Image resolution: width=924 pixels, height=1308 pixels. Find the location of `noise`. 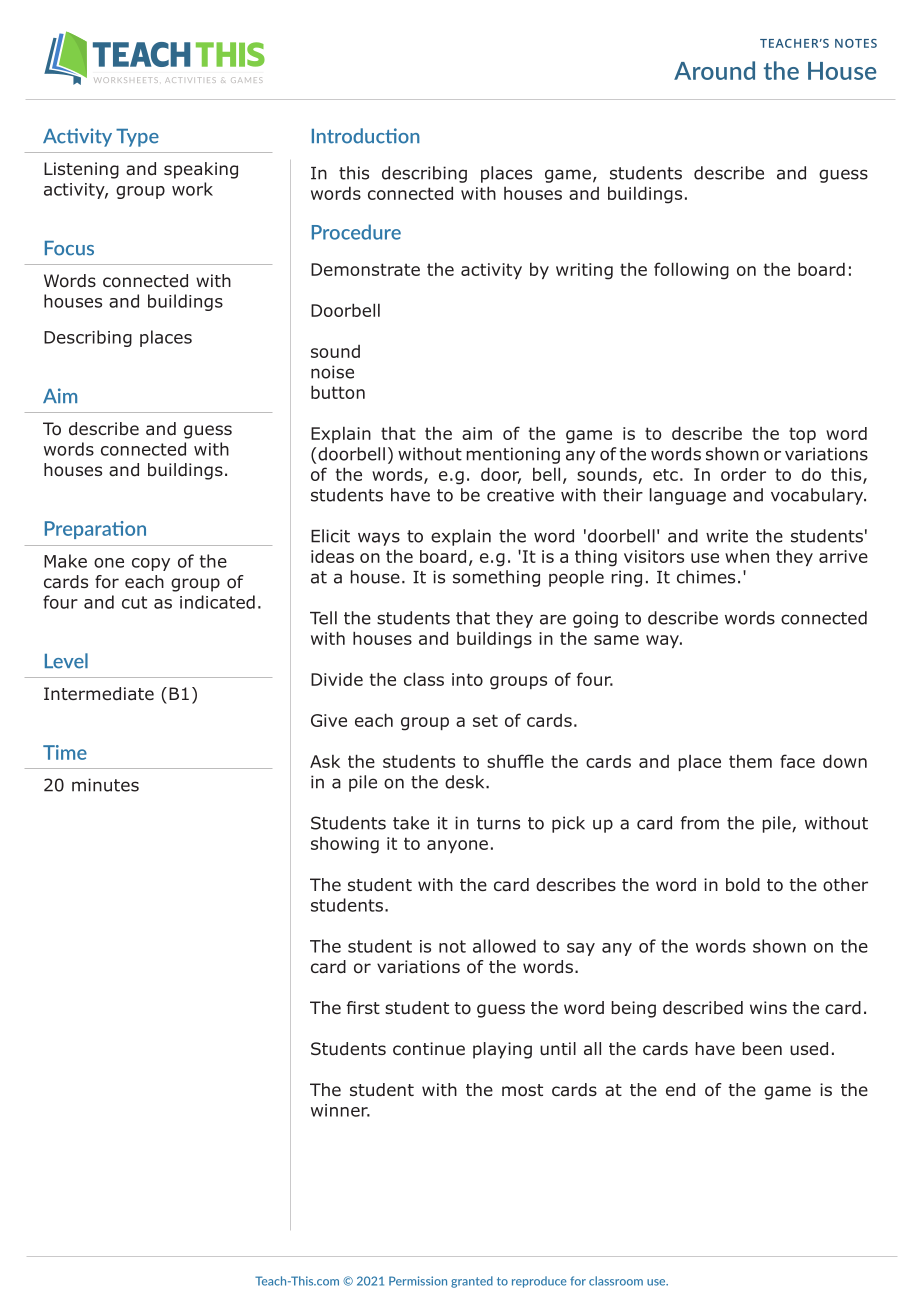

noise is located at coordinates (332, 372).
